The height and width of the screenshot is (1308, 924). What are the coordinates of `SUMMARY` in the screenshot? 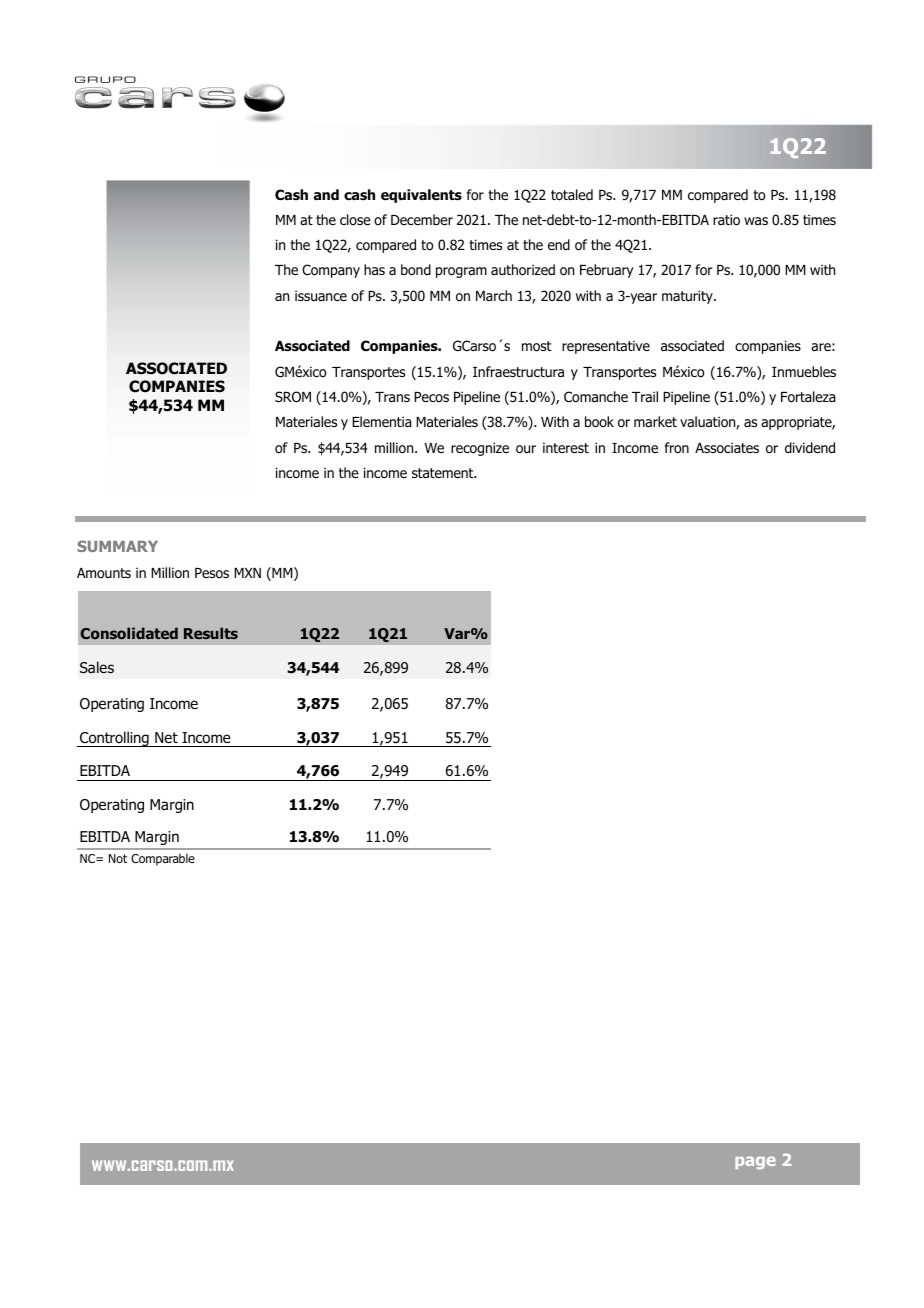 It's located at (117, 546).
